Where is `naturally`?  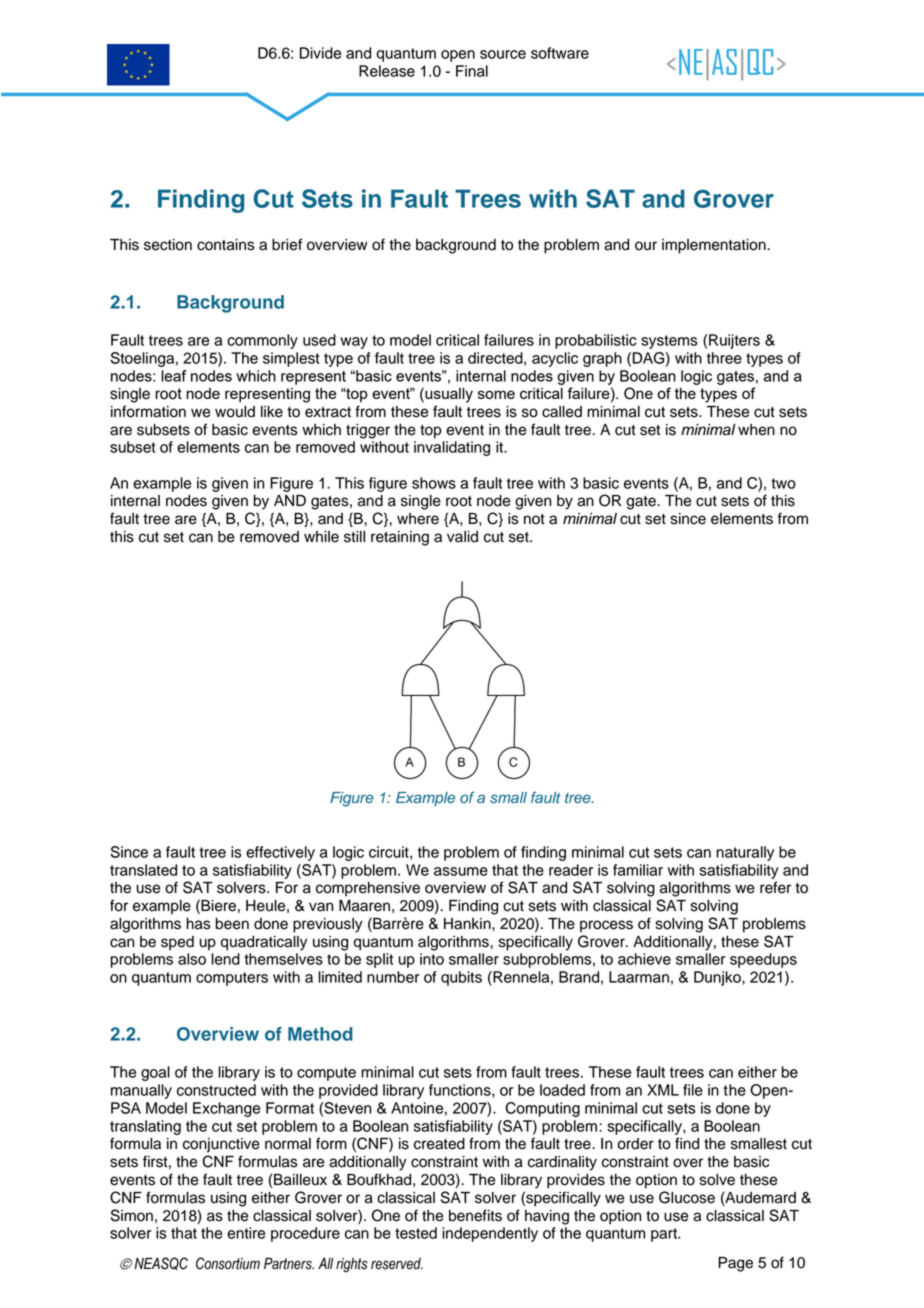
naturally is located at coordinates (745, 853).
